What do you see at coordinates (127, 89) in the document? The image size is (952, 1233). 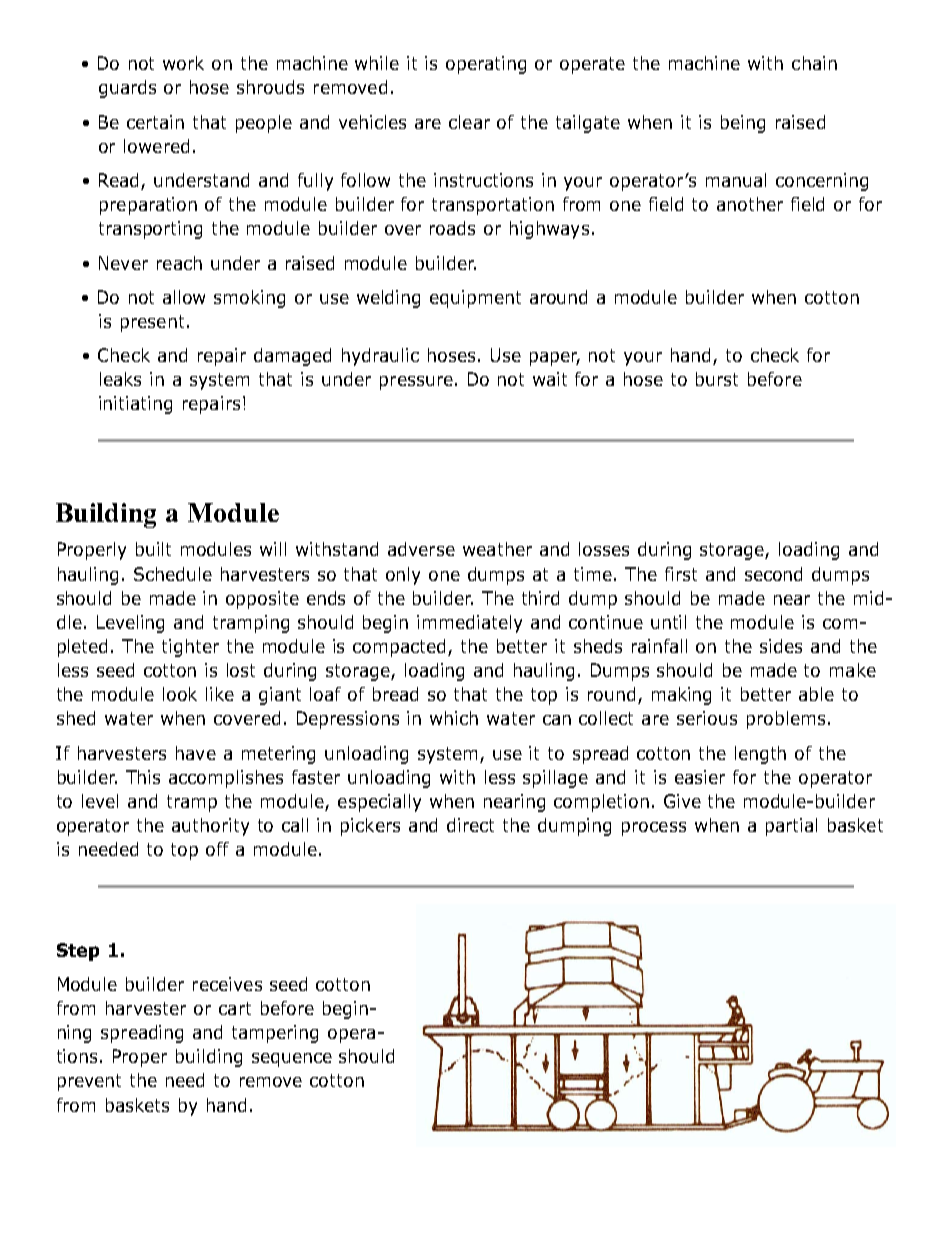 I see `guards` at bounding box center [127, 89].
